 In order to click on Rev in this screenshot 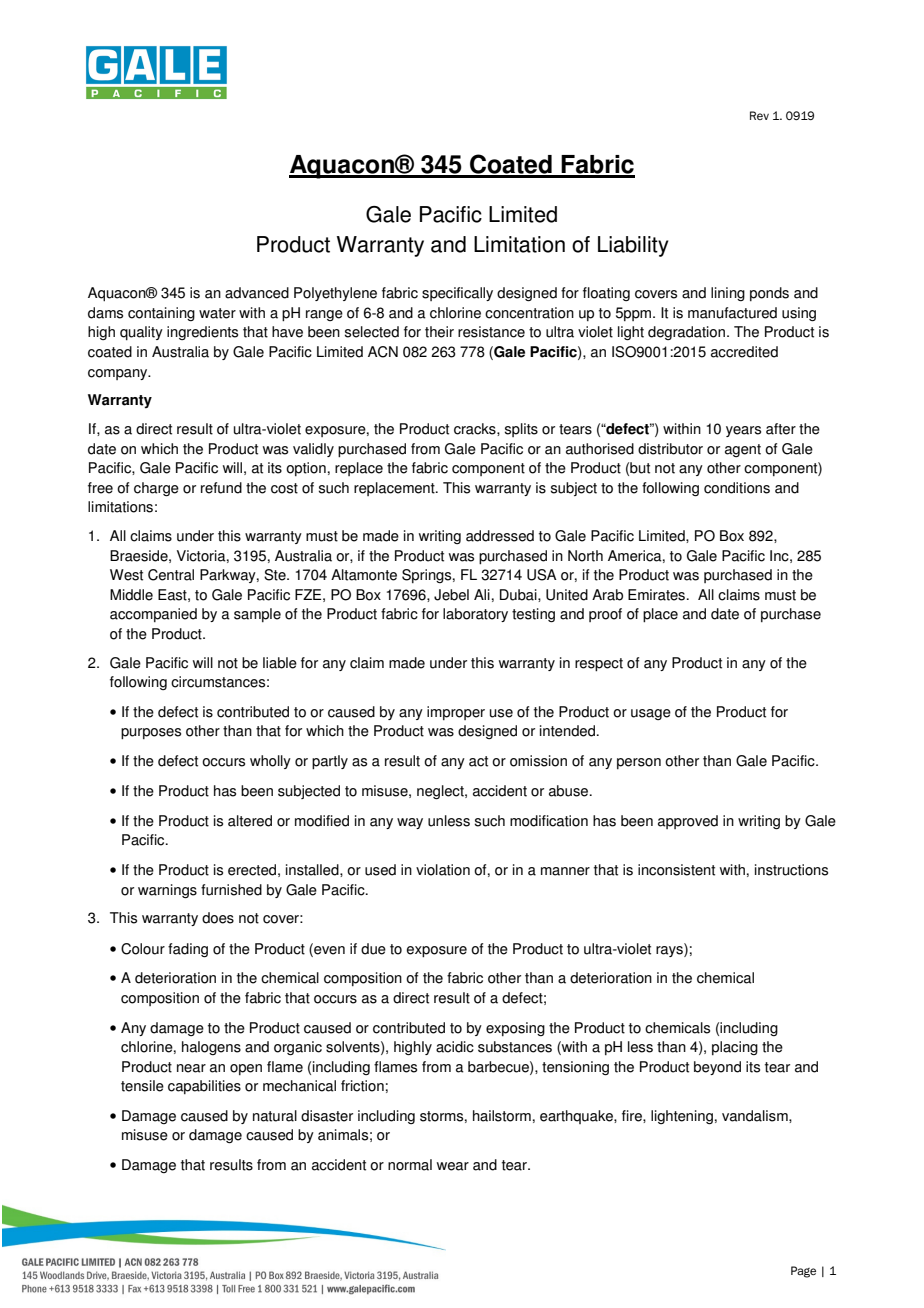, I will do `click(759, 115)`.
